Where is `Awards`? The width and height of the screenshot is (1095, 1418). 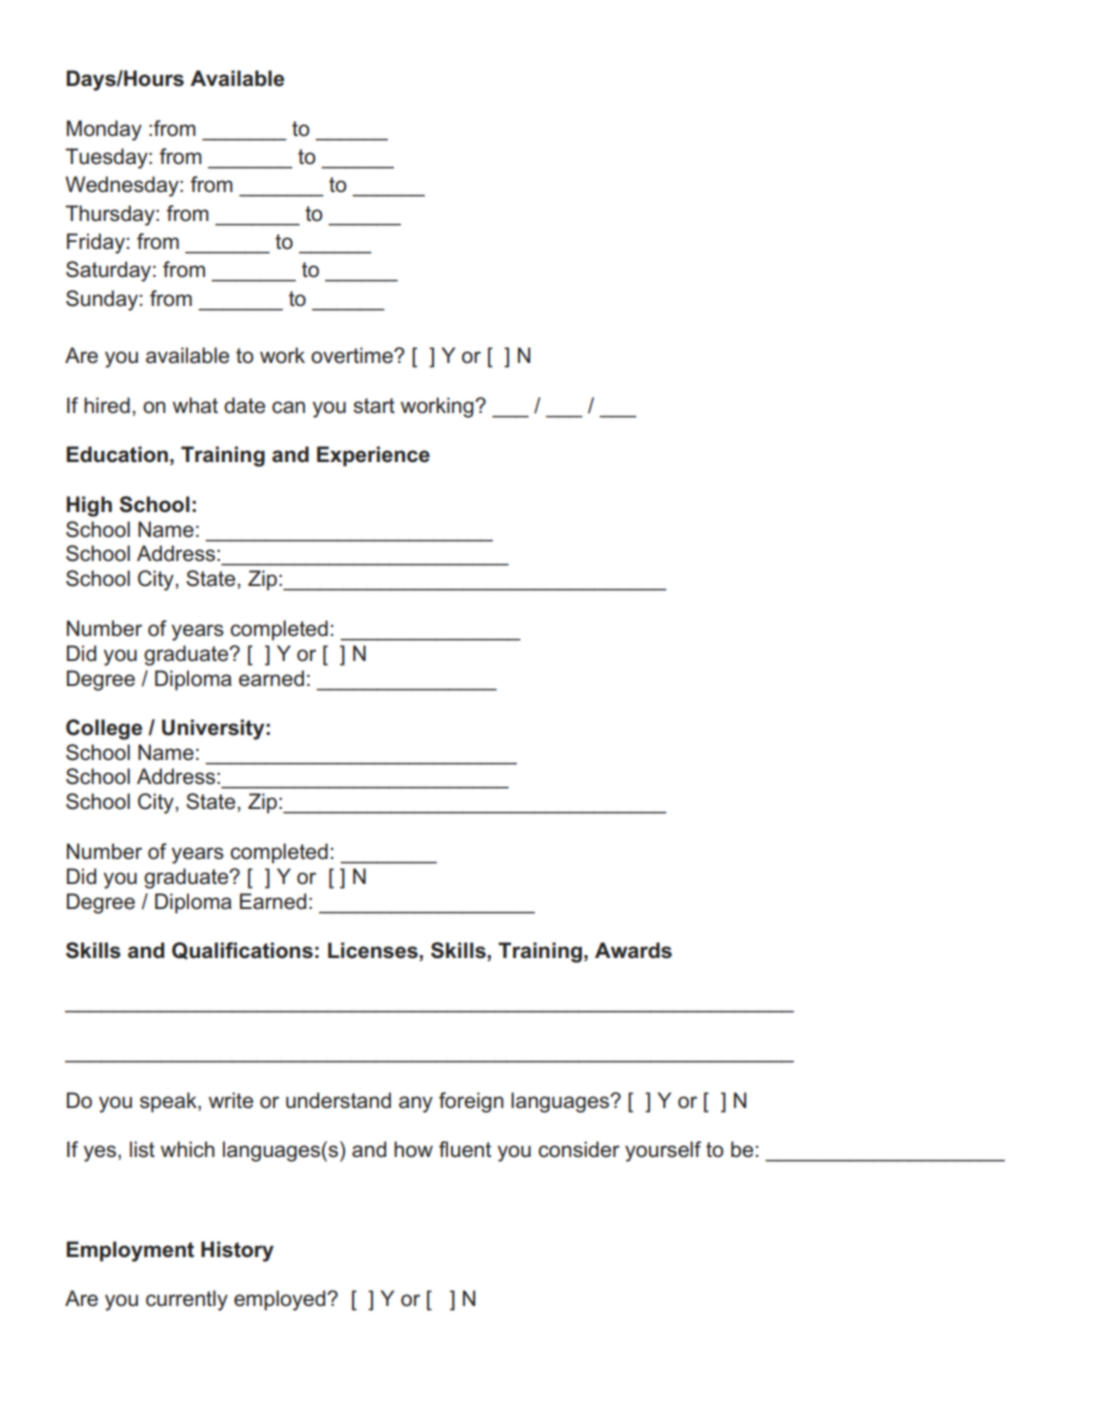
Awards is located at coordinates (633, 950).
